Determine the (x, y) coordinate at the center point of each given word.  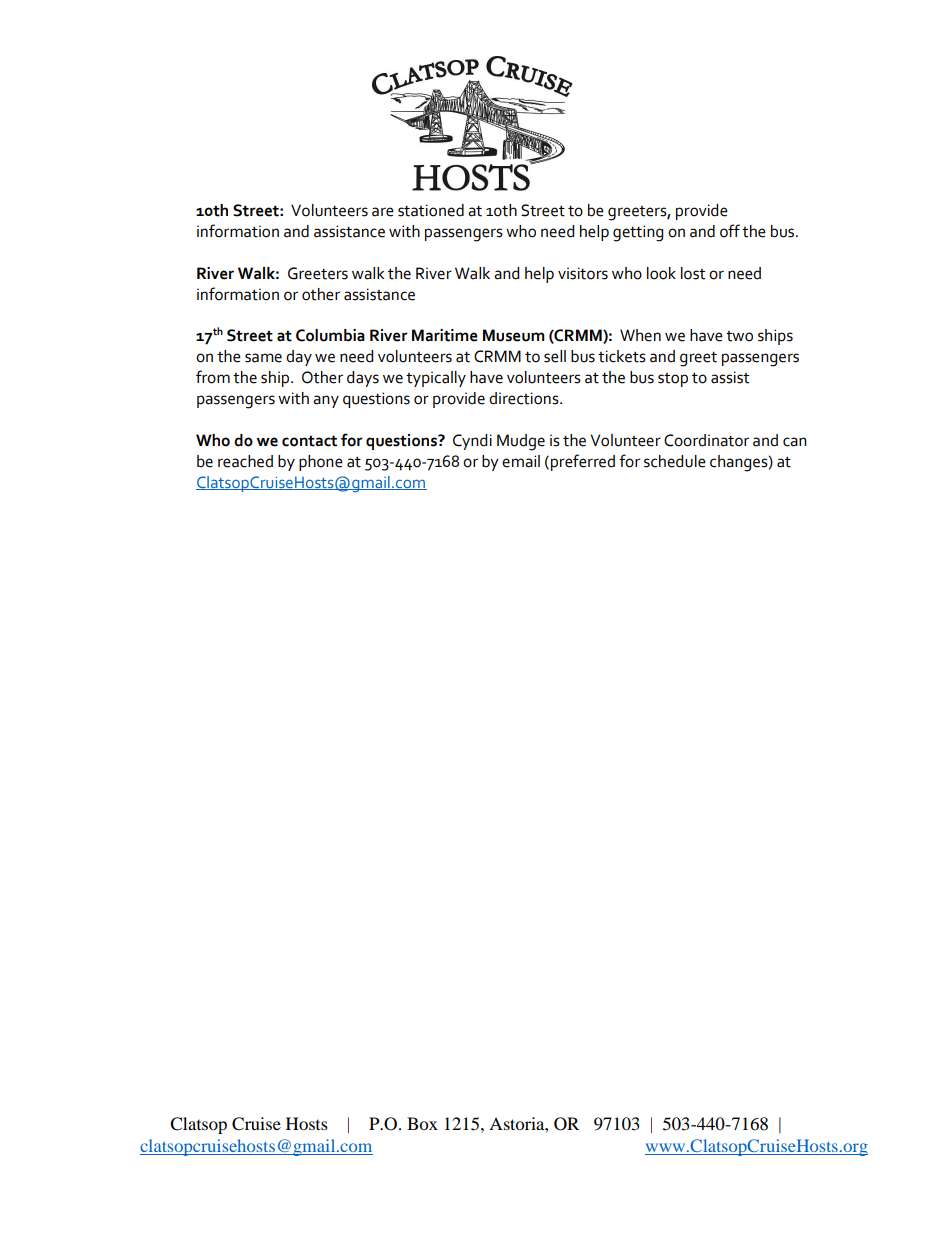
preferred (583, 462)
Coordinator (706, 440)
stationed (431, 210)
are (383, 212)
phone (321, 463)
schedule (675, 461)
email (521, 461)
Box (422, 1123)
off (730, 231)
